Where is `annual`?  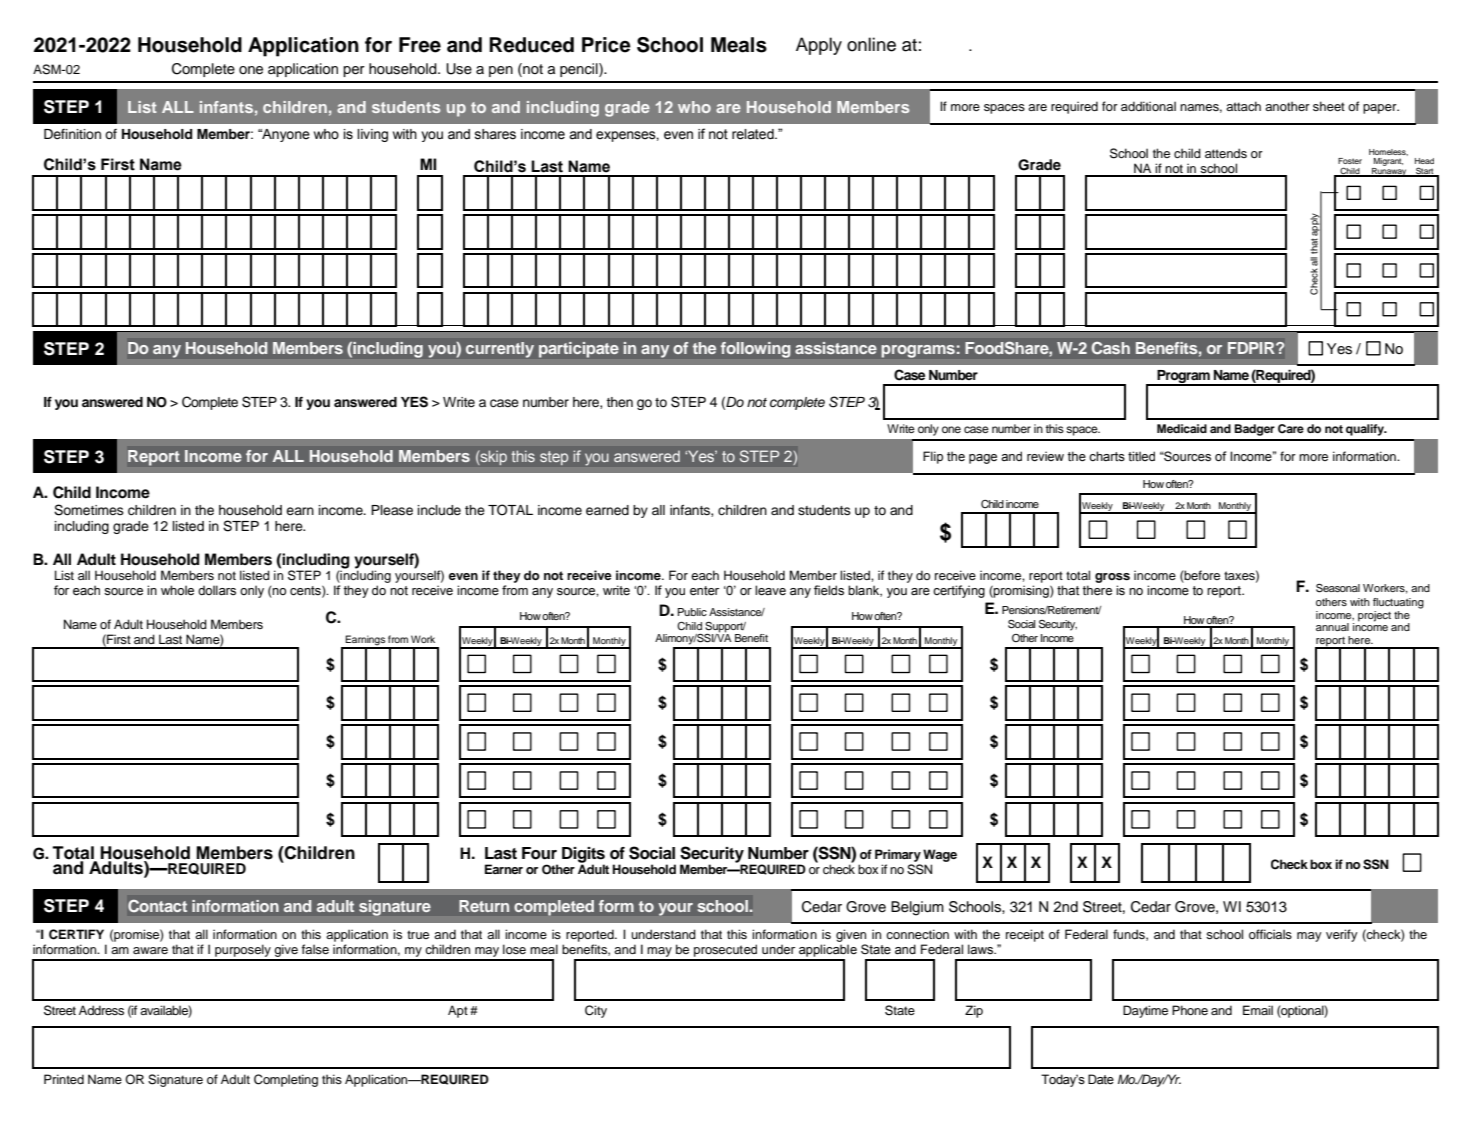 annual is located at coordinates (1332, 627).
